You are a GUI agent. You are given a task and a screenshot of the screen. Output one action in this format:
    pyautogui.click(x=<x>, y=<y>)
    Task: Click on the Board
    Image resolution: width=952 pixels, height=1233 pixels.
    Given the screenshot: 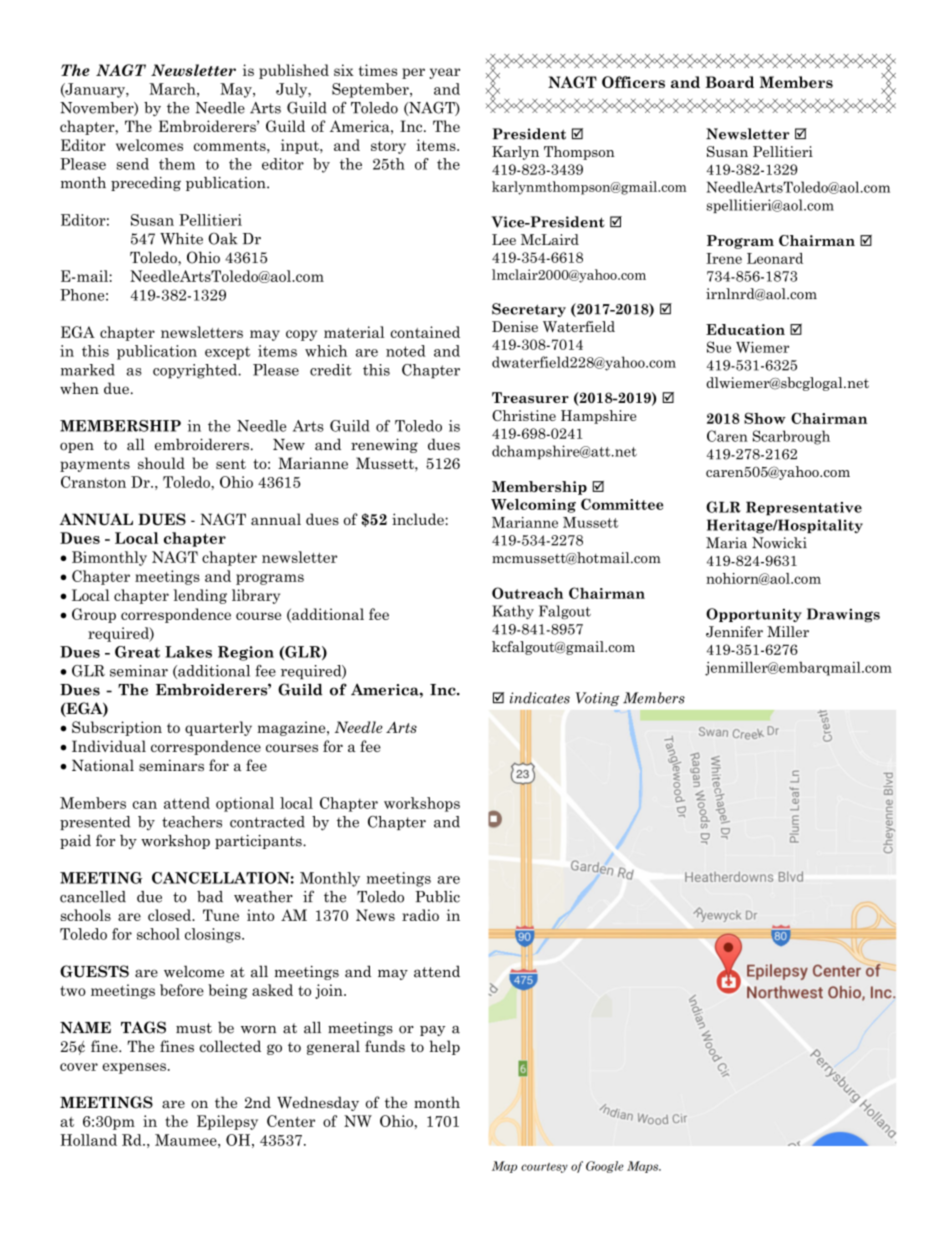 What is the action you would take?
    pyautogui.click(x=729, y=82)
